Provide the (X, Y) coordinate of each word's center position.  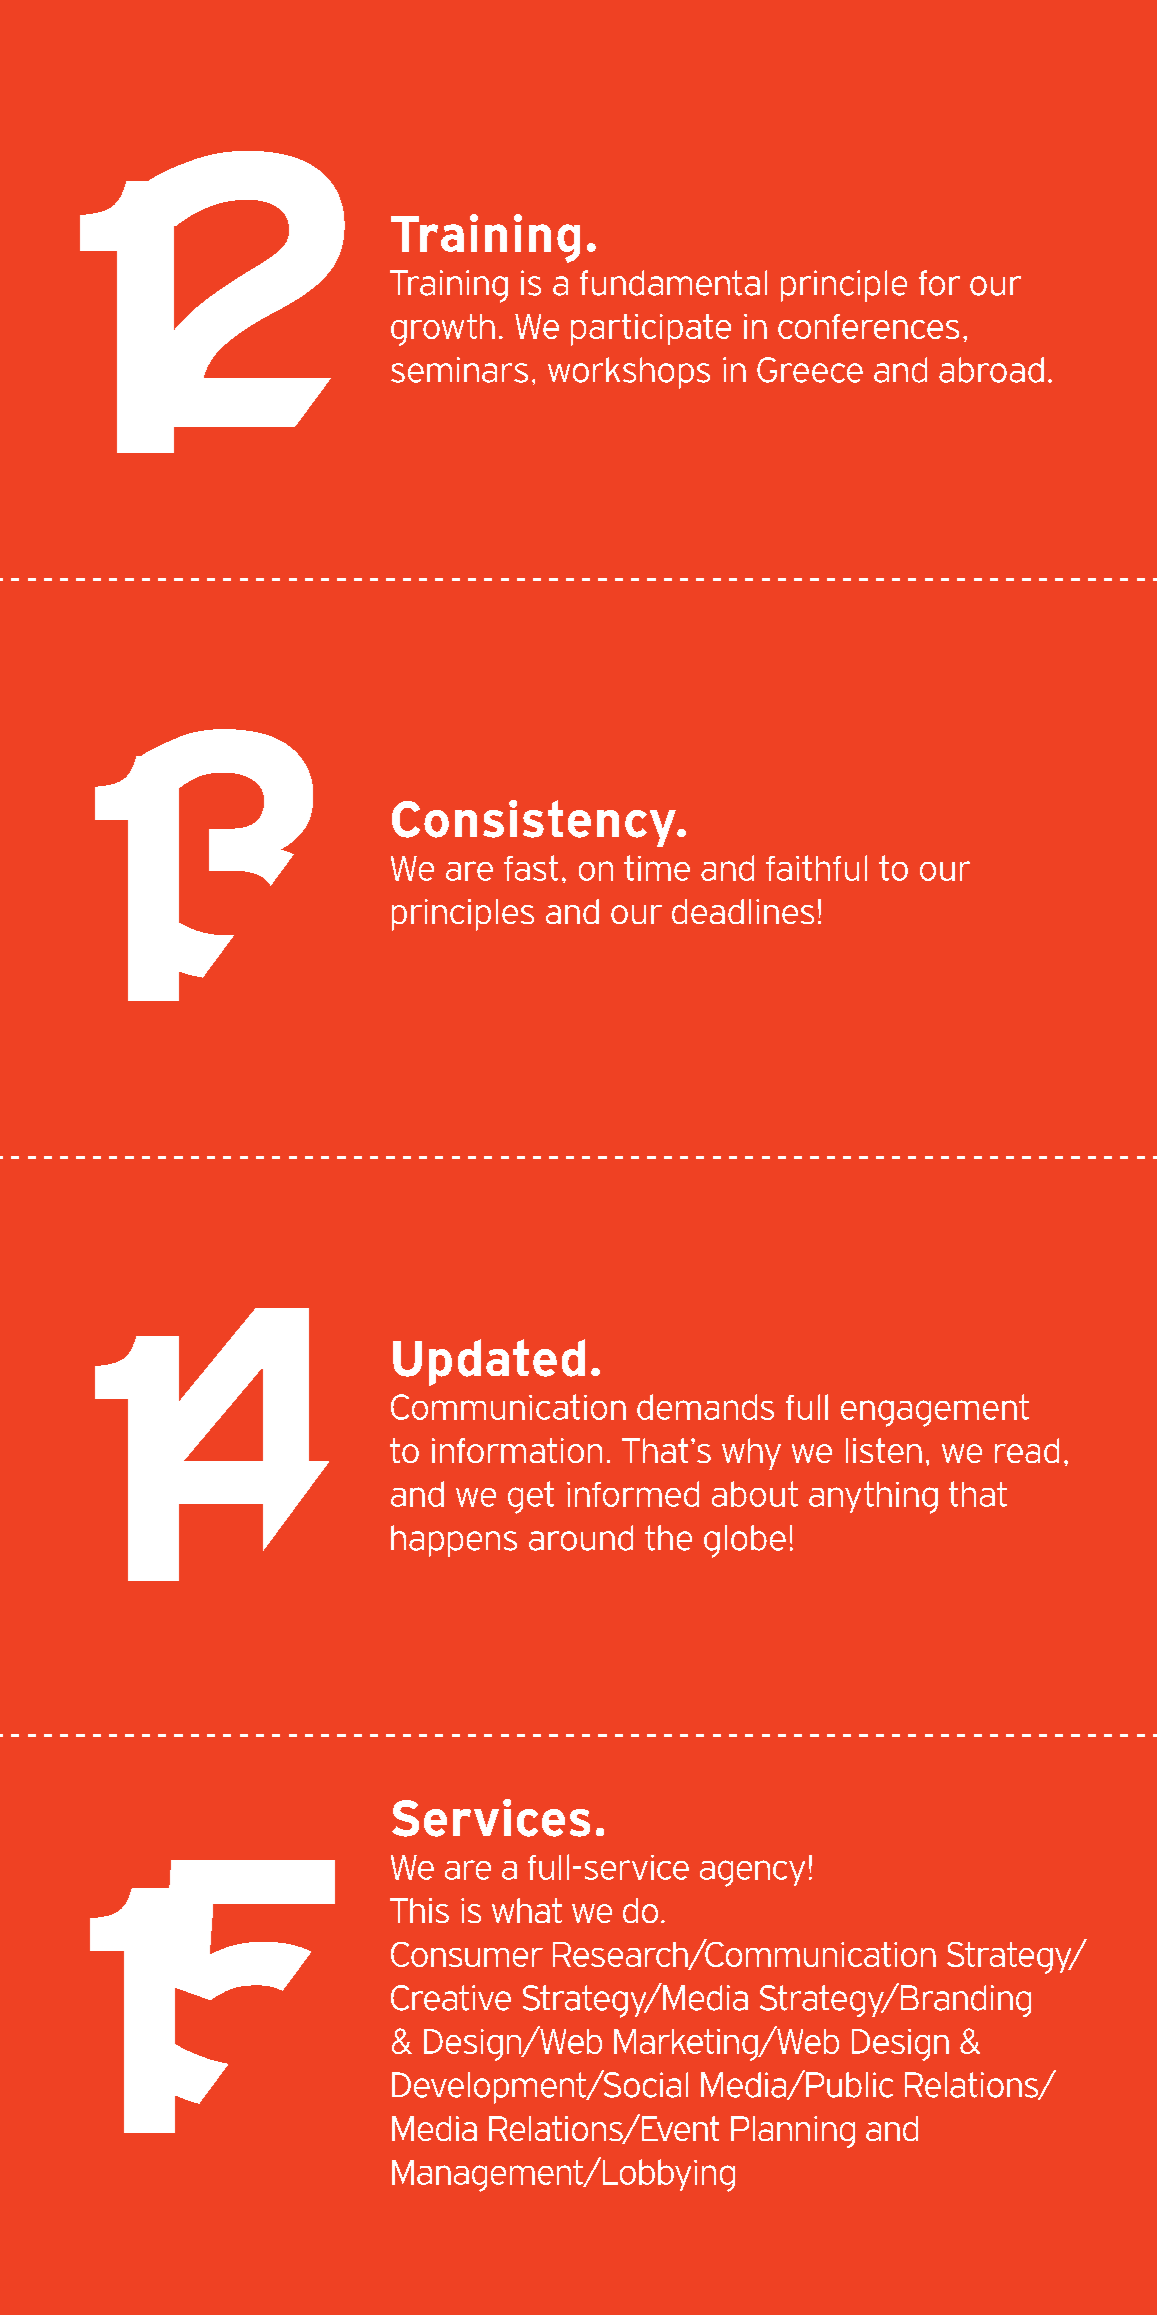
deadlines (743, 911)
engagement (935, 1410)
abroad (991, 370)
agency (752, 1873)
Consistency (535, 823)
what (527, 1910)
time (657, 868)
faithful (816, 868)
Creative (451, 1998)
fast (531, 868)
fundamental (673, 283)
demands (705, 1407)
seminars (459, 370)
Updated (489, 1362)
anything (873, 1497)
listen (884, 1450)
